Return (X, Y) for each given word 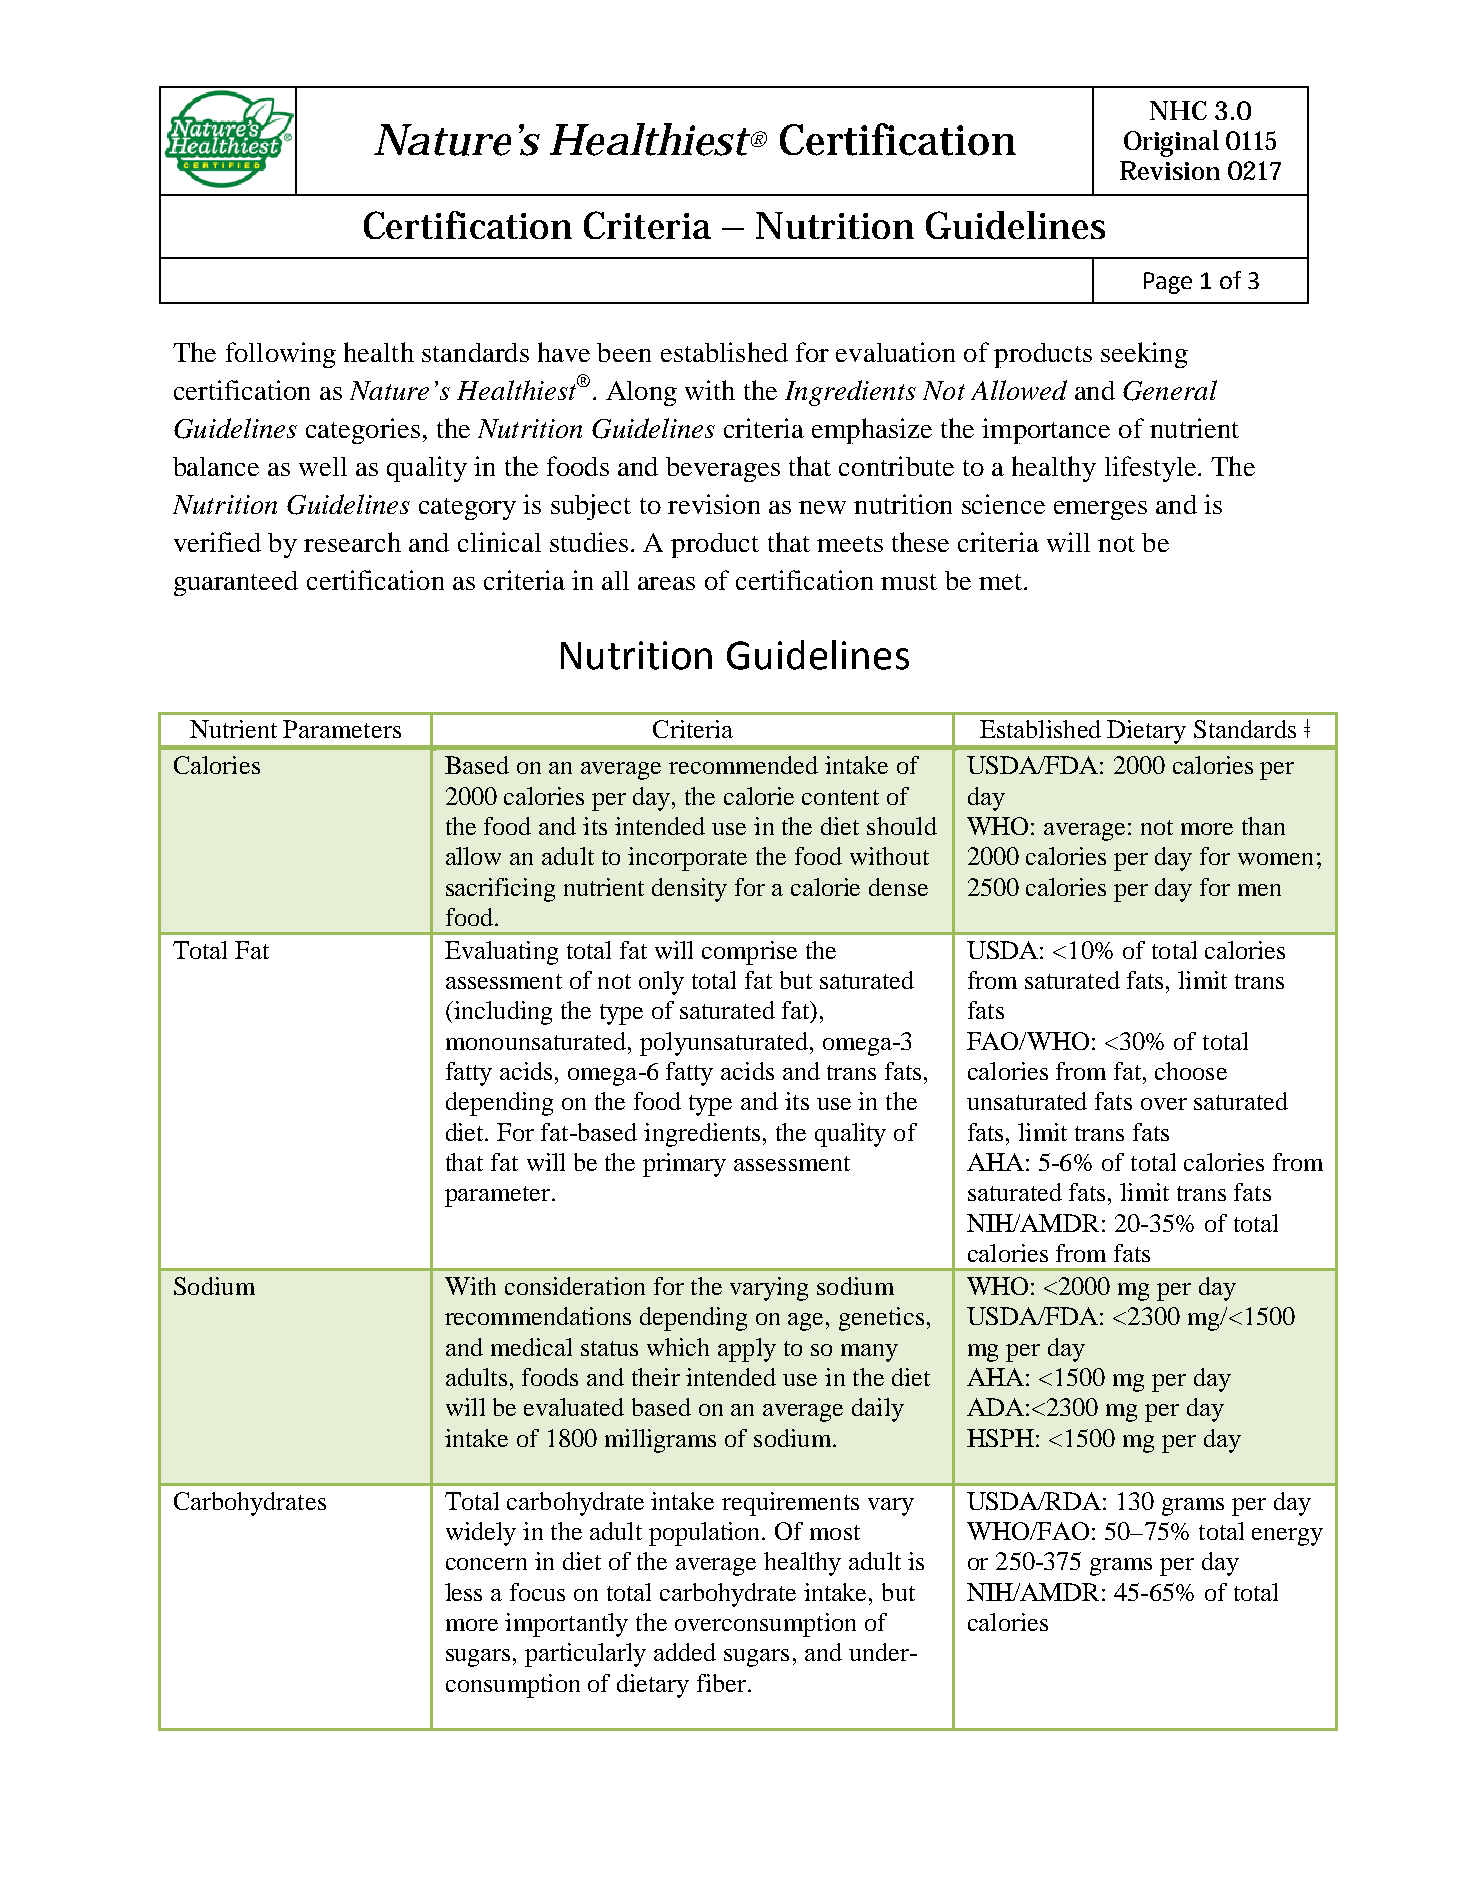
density (689, 890)
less (463, 1592)
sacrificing (500, 890)
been (624, 352)
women (1275, 859)
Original (1171, 143)
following (281, 355)
